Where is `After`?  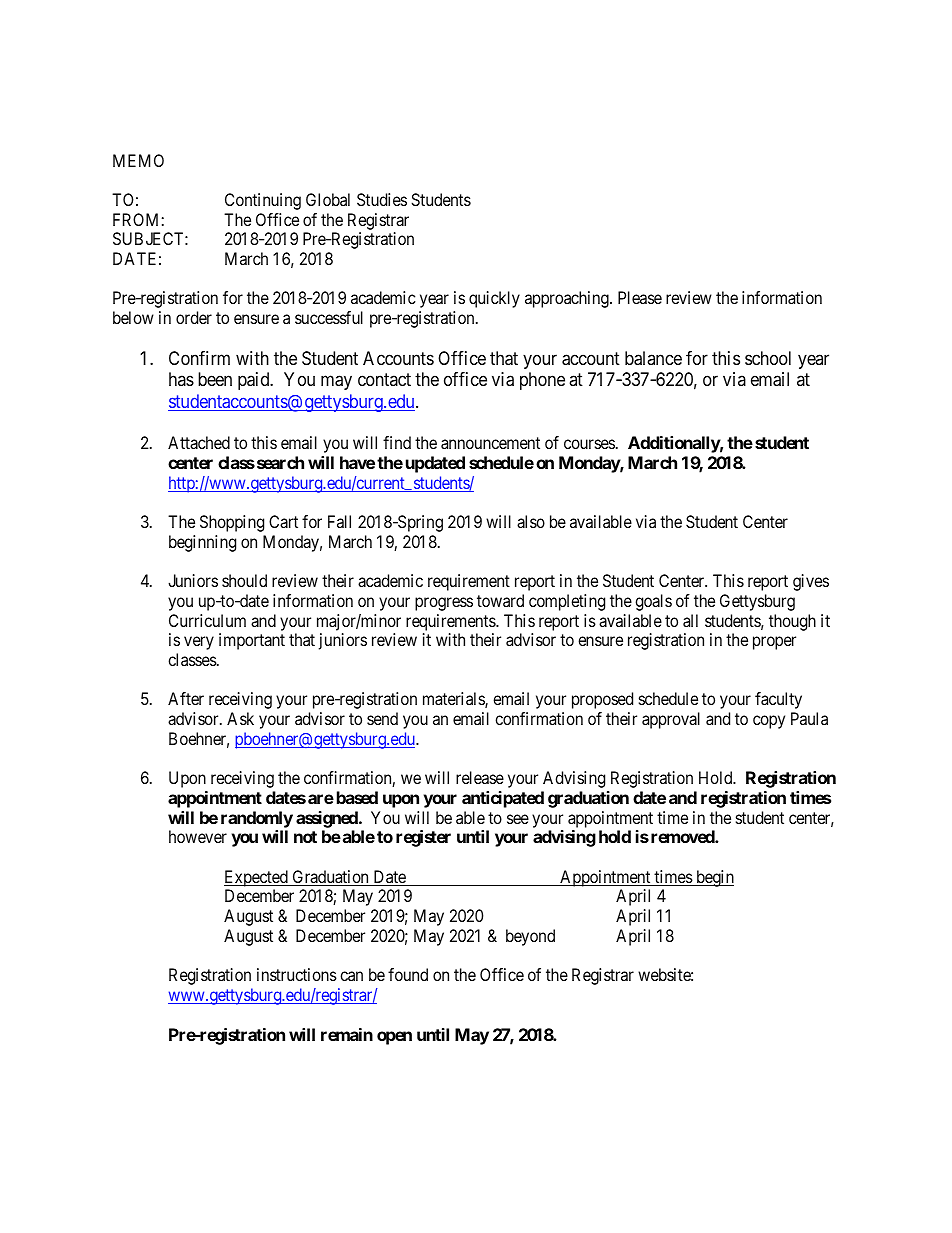 After is located at coordinates (186, 698).
